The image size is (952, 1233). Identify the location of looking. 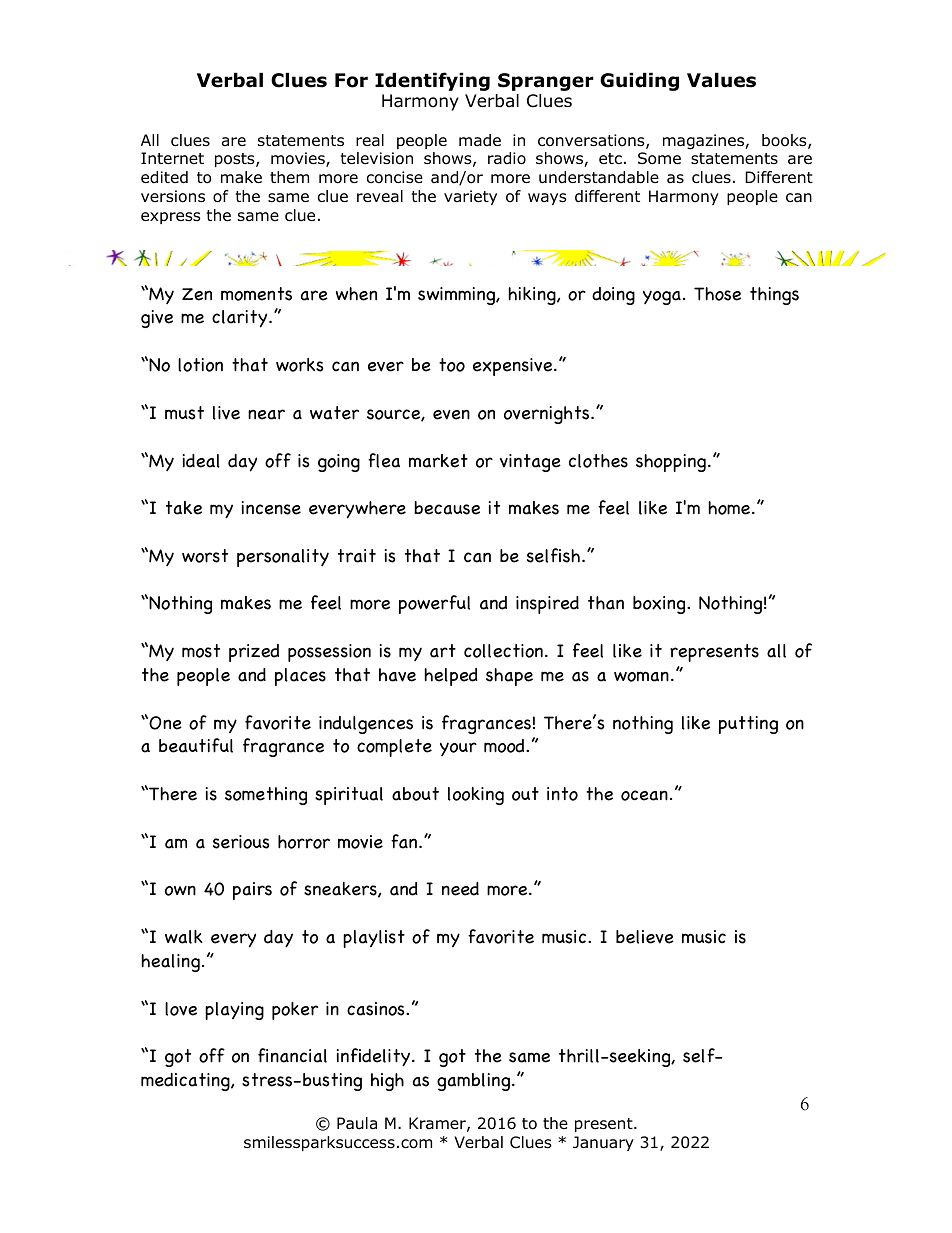
(476, 796).
